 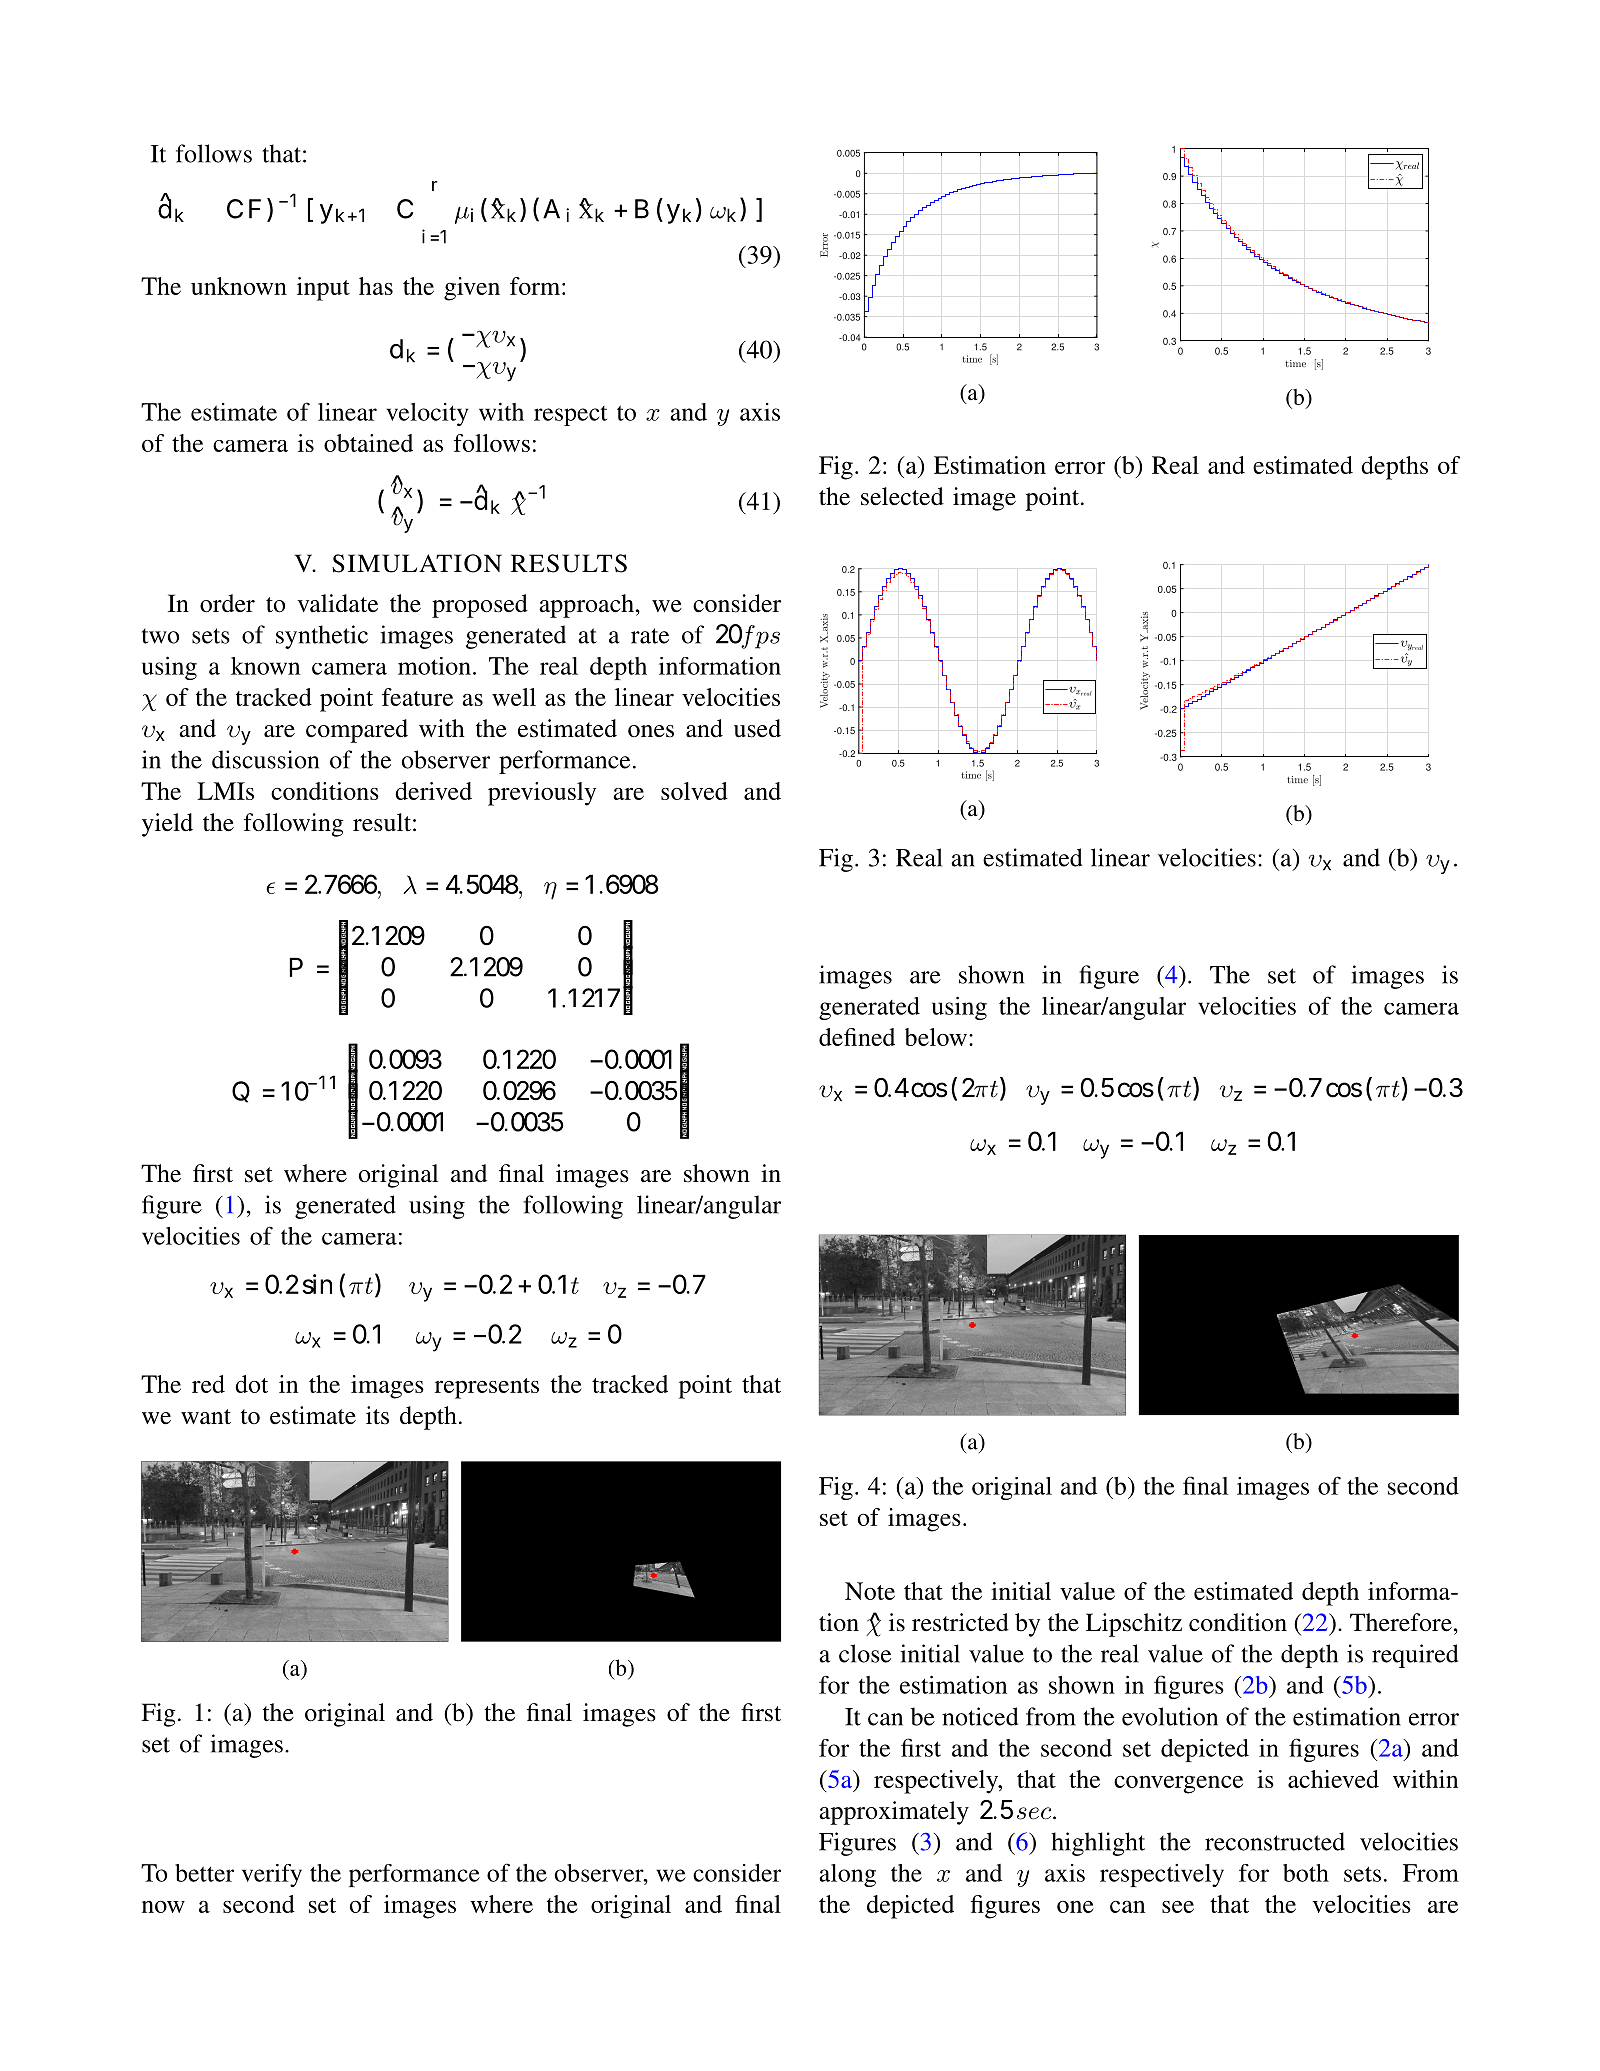 I want to click on used, so click(x=757, y=728).
